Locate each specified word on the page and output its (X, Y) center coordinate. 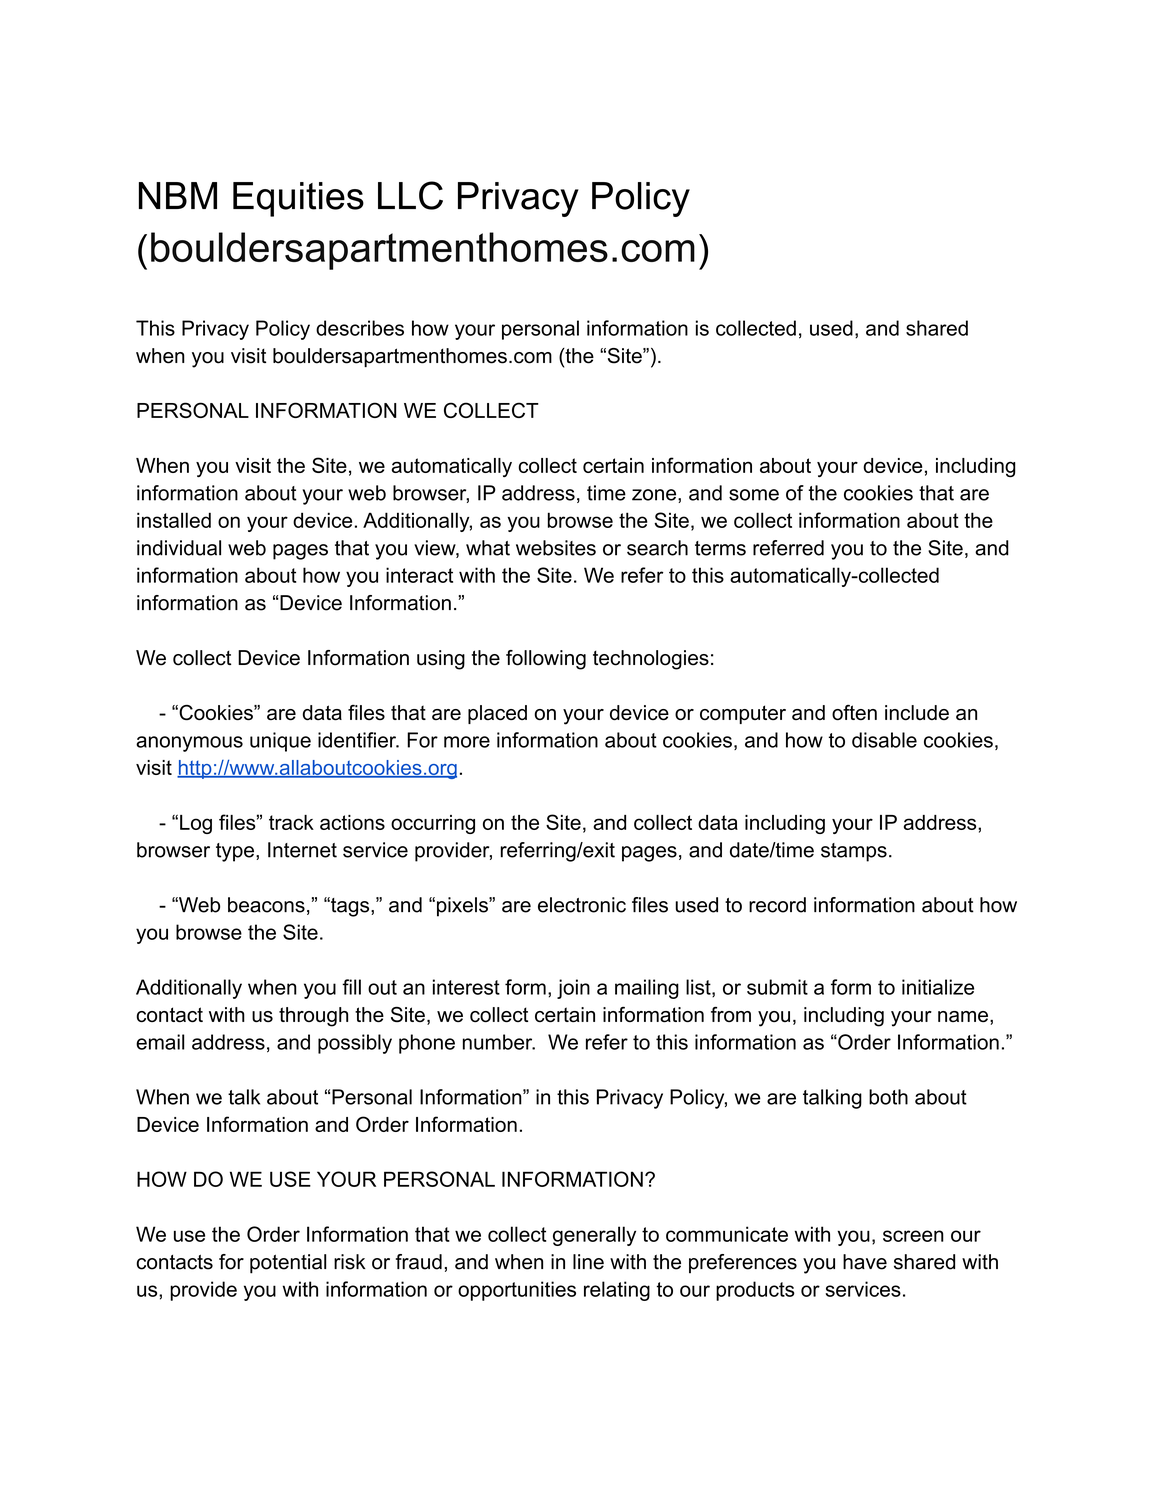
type (235, 852)
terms (720, 548)
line (588, 1262)
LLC (410, 195)
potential (288, 1264)
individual (179, 548)
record (777, 905)
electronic (582, 905)
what (488, 548)
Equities (298, 199)
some (754, 495)
